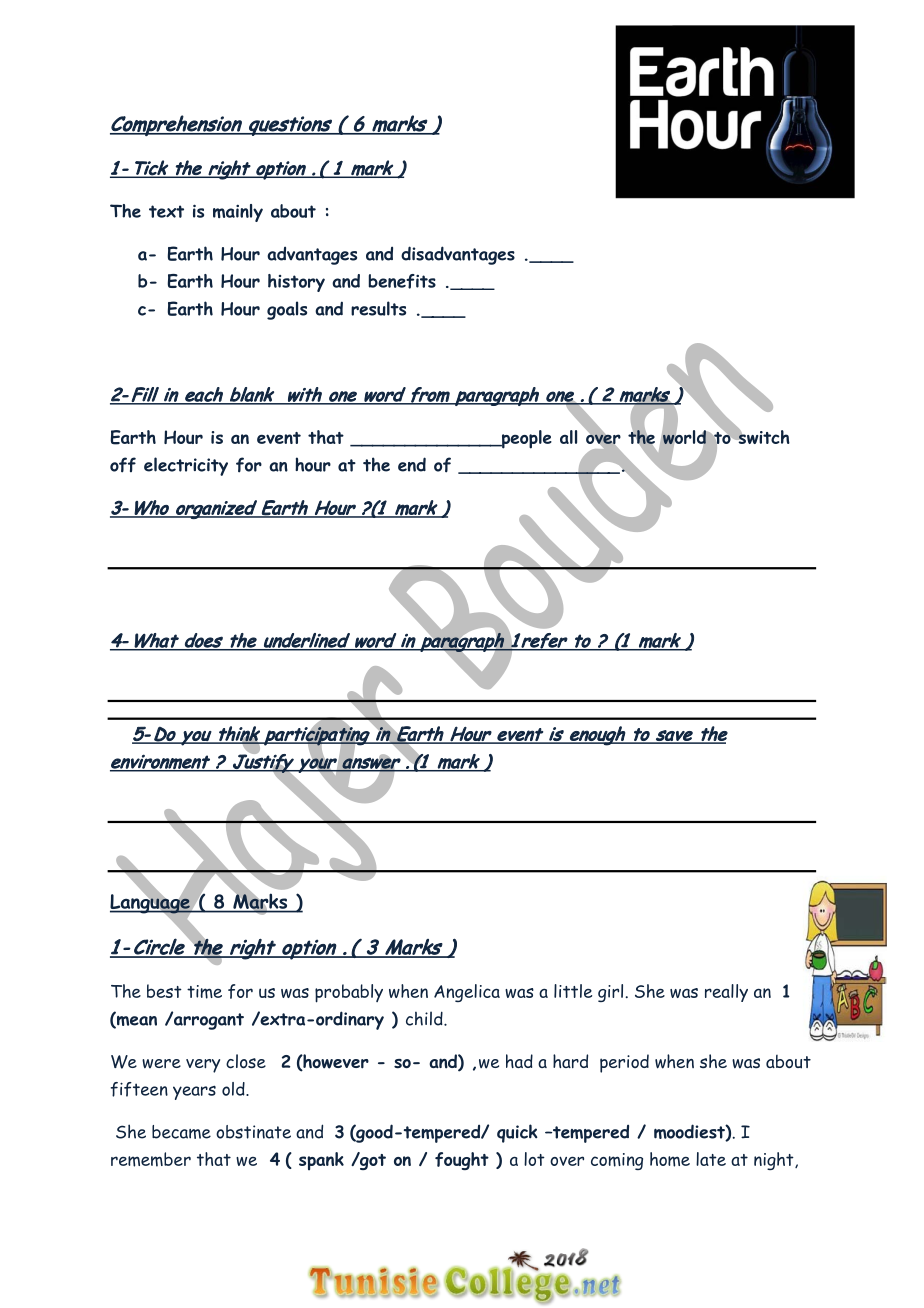 The width and height of the screenshot is (924, 1308). I want to click on goals, so click(287, 310).
